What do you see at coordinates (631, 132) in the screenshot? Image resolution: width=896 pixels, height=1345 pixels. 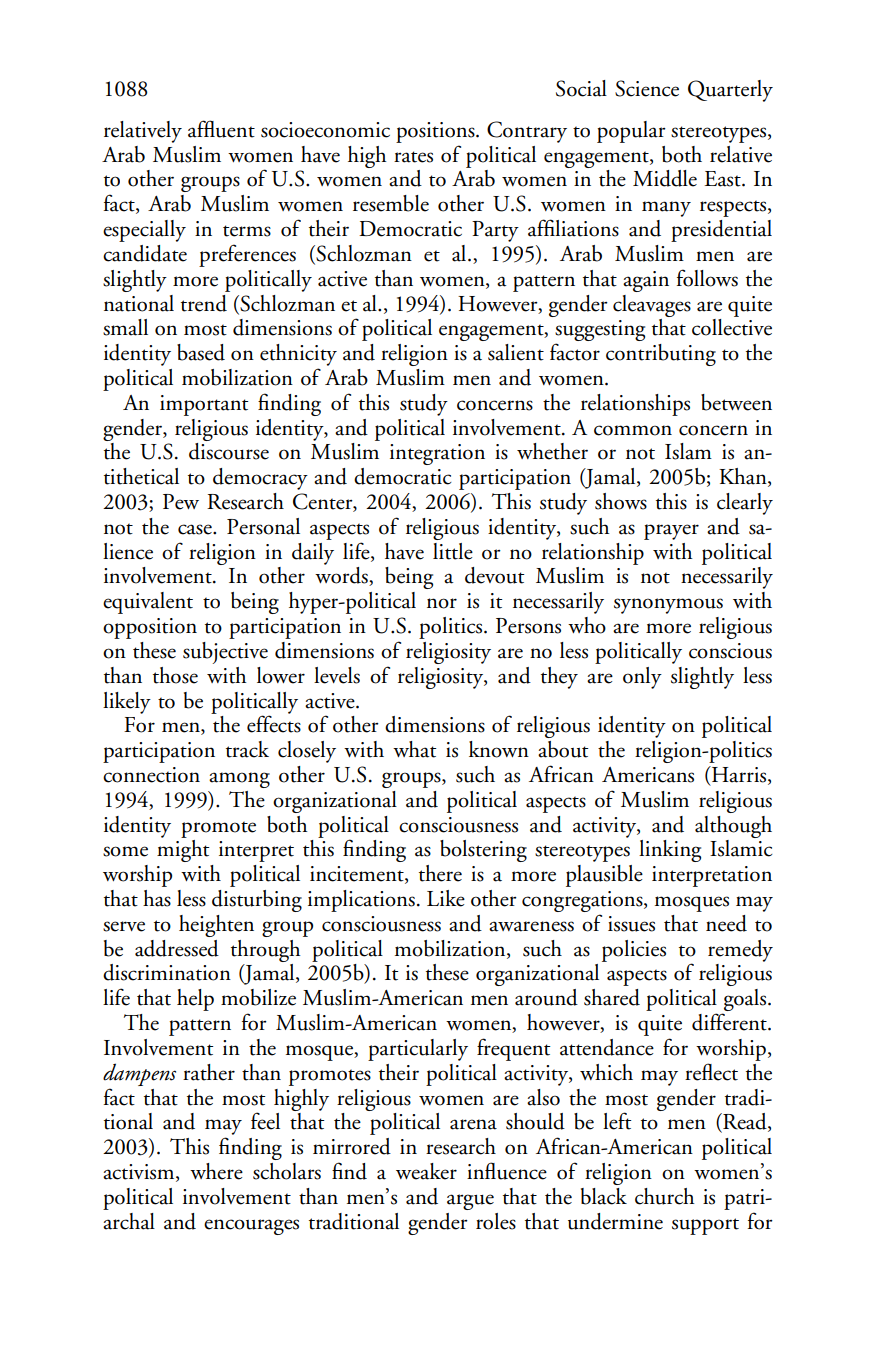 I see `popular` at bounding box center [631, 132].
